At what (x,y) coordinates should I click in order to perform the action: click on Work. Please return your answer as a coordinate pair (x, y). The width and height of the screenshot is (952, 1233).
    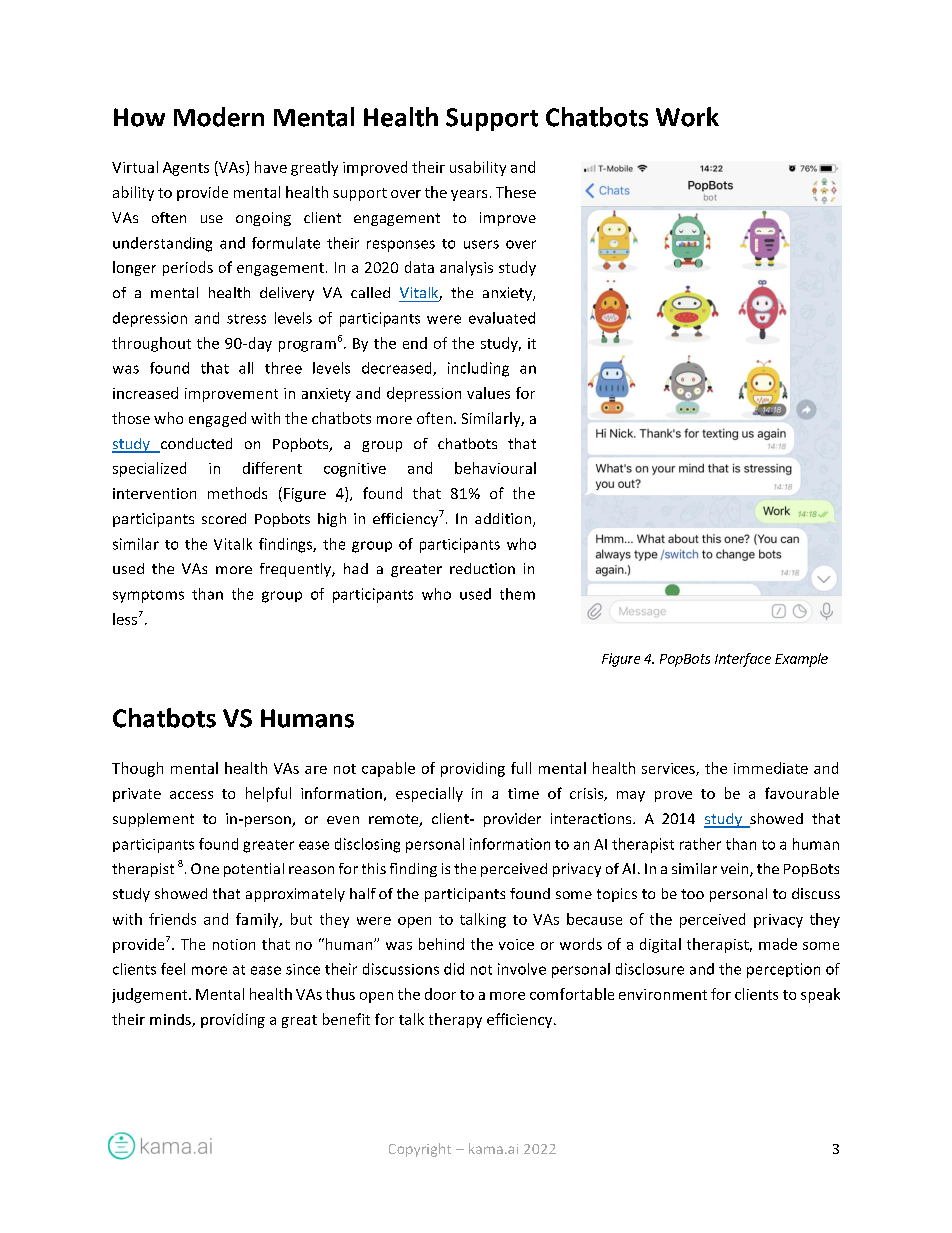
    Looking at the image, I should click on (687, 117).
